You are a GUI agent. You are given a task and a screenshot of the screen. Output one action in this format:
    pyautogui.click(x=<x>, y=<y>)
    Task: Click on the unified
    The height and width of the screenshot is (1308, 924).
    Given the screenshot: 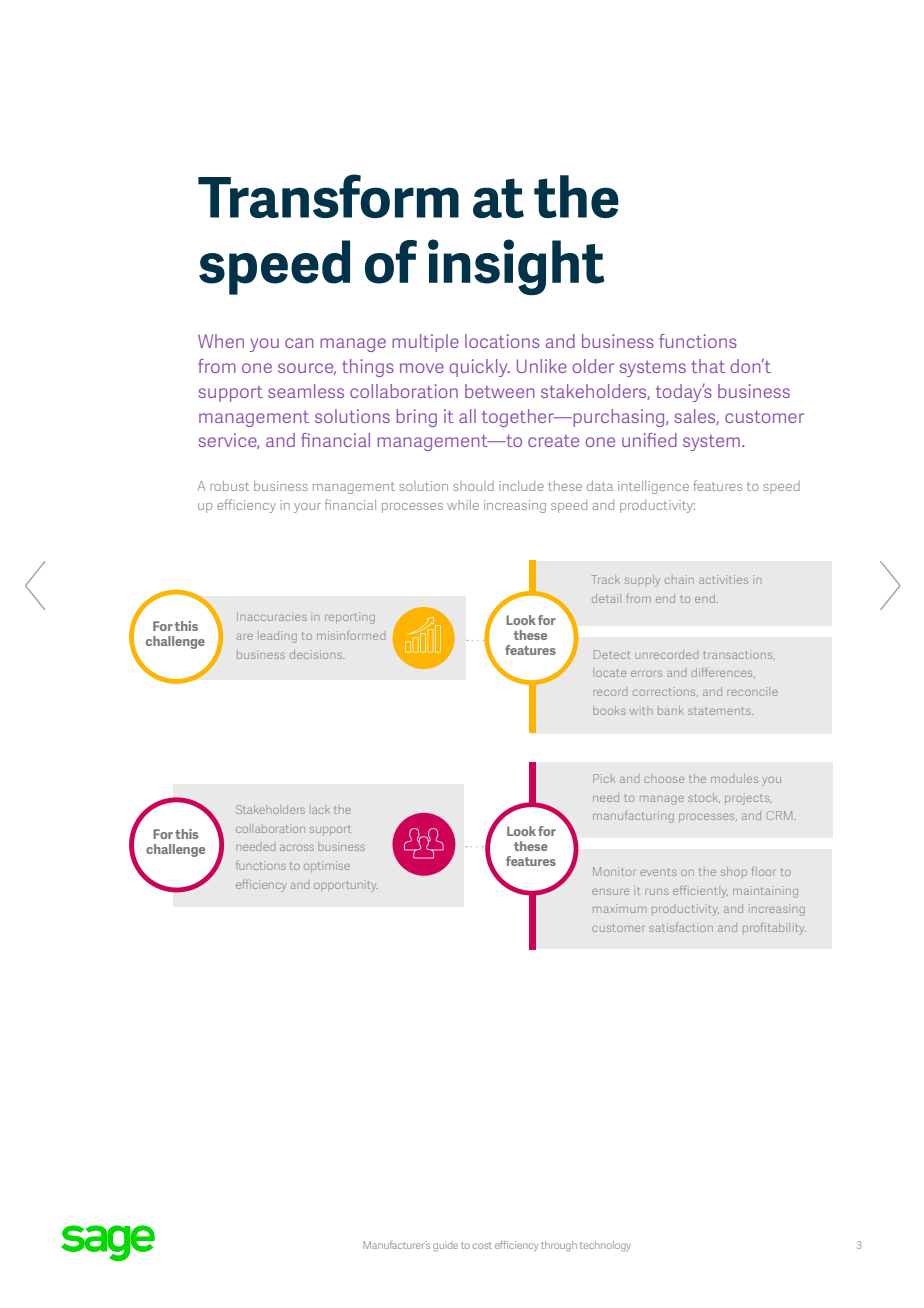 What is the action you would take?
    pyautogui.click(x=649, y=440)
